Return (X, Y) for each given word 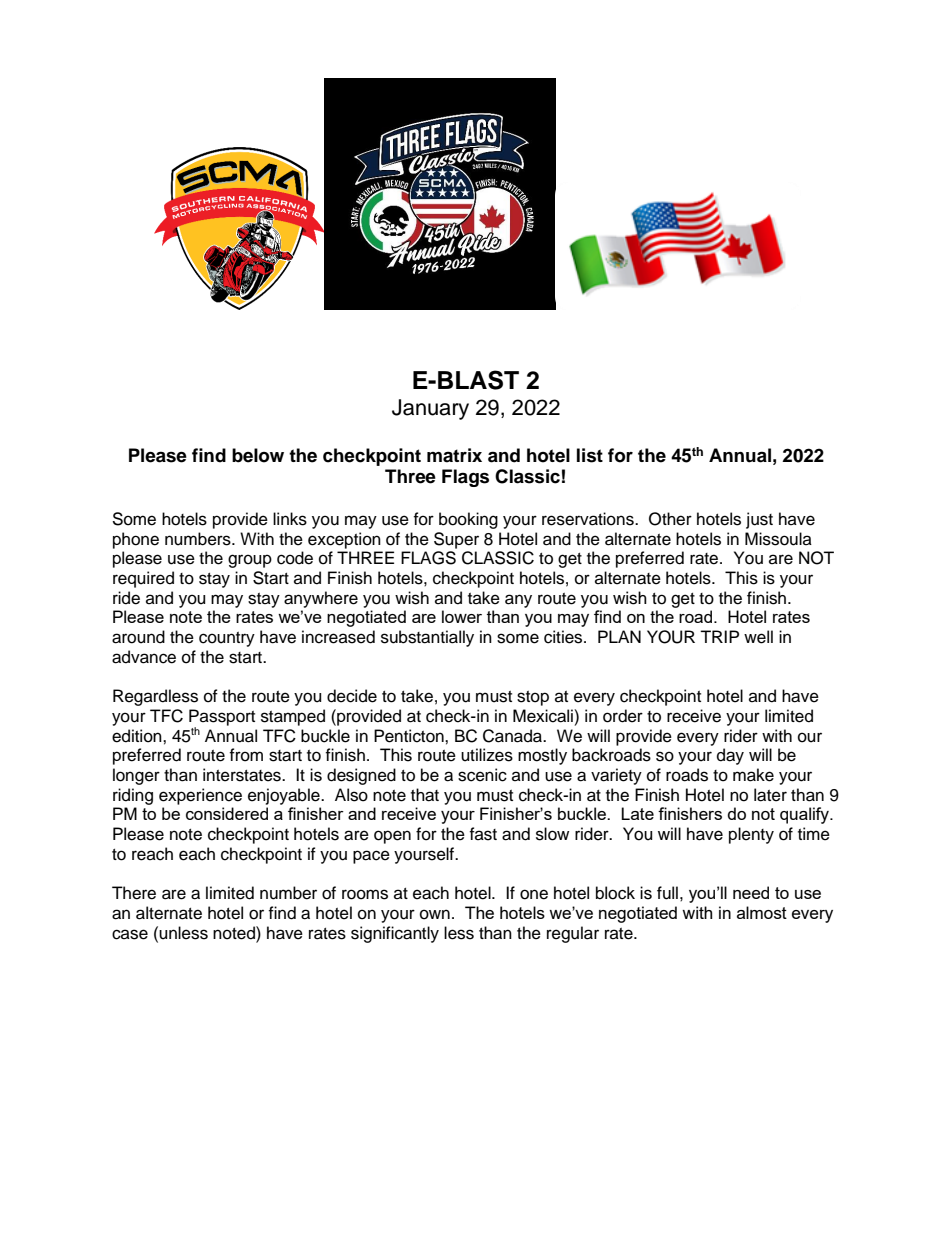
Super (456, 540)
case (130, 934)
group (250, 561)
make (753, 775)
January (430, 409)
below (258, 455)
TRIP (719, 636)
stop (533, 698)
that (425, 795)
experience (200, 796)
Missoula (778, 539)
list (590, 455)
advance (144, 657)
